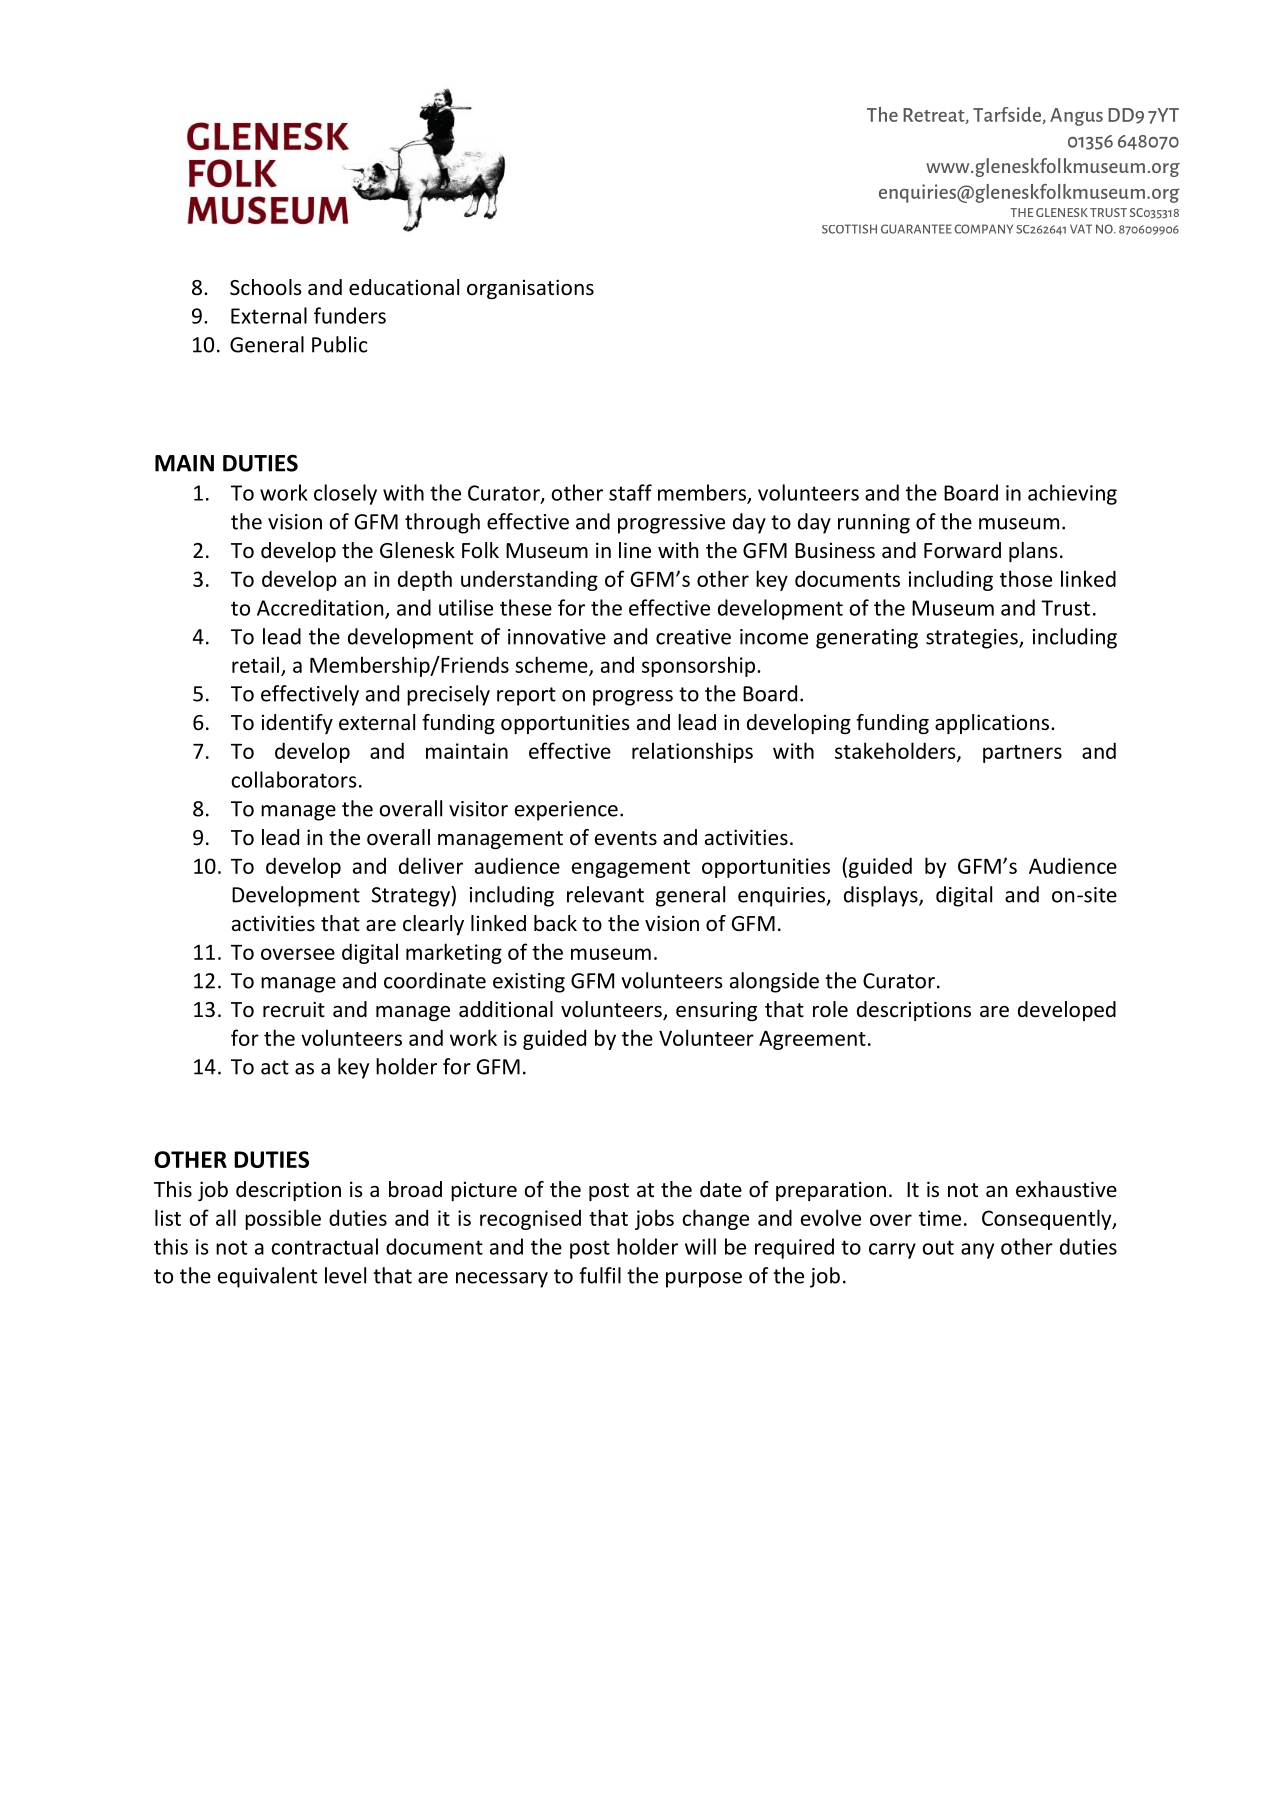  What do you see at coordinates (716, 1011) in the screenshot?
I see `ensuring` at bounding box center [716, 1011].
